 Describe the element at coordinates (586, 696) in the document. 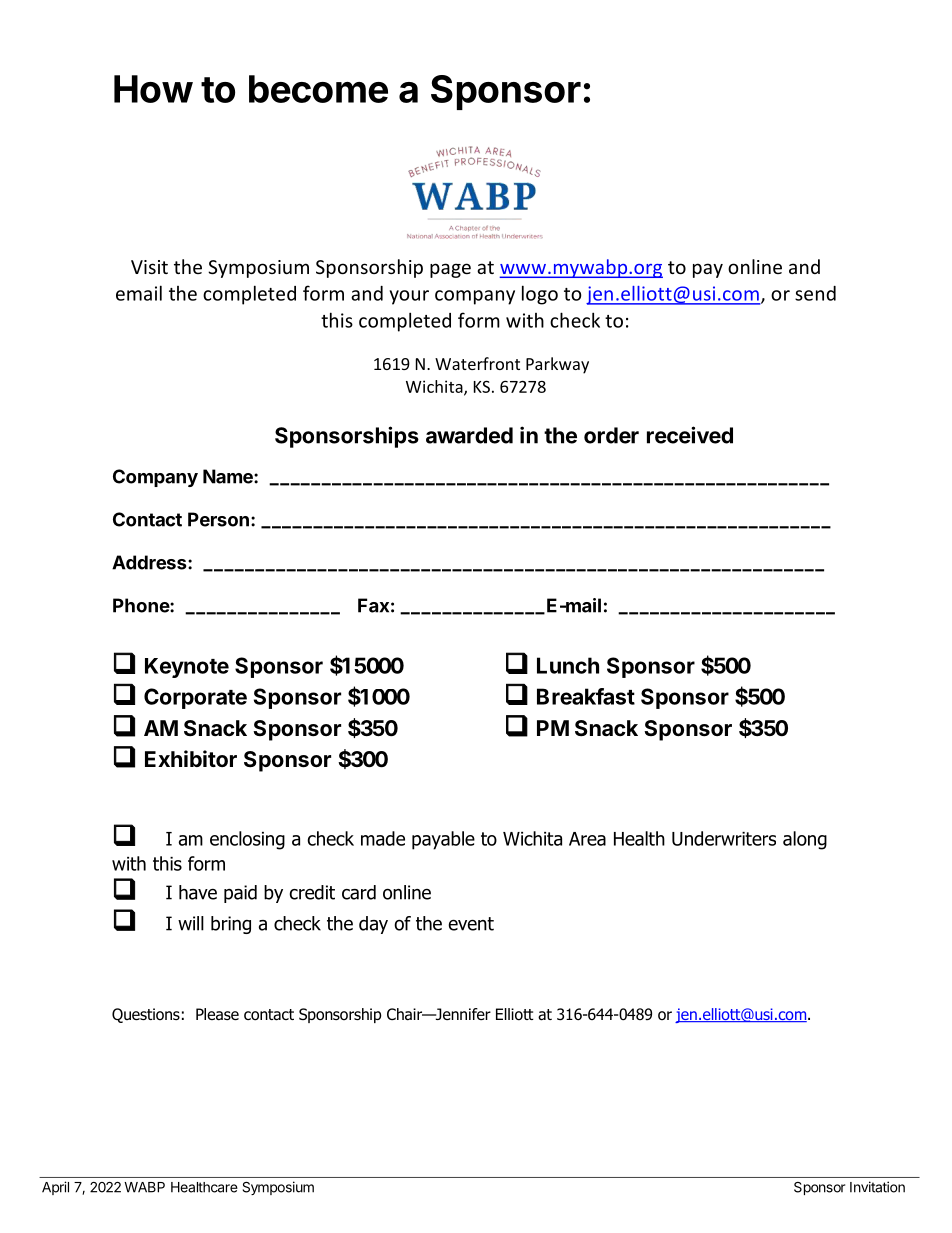

I see `Breakfast` at that location.
